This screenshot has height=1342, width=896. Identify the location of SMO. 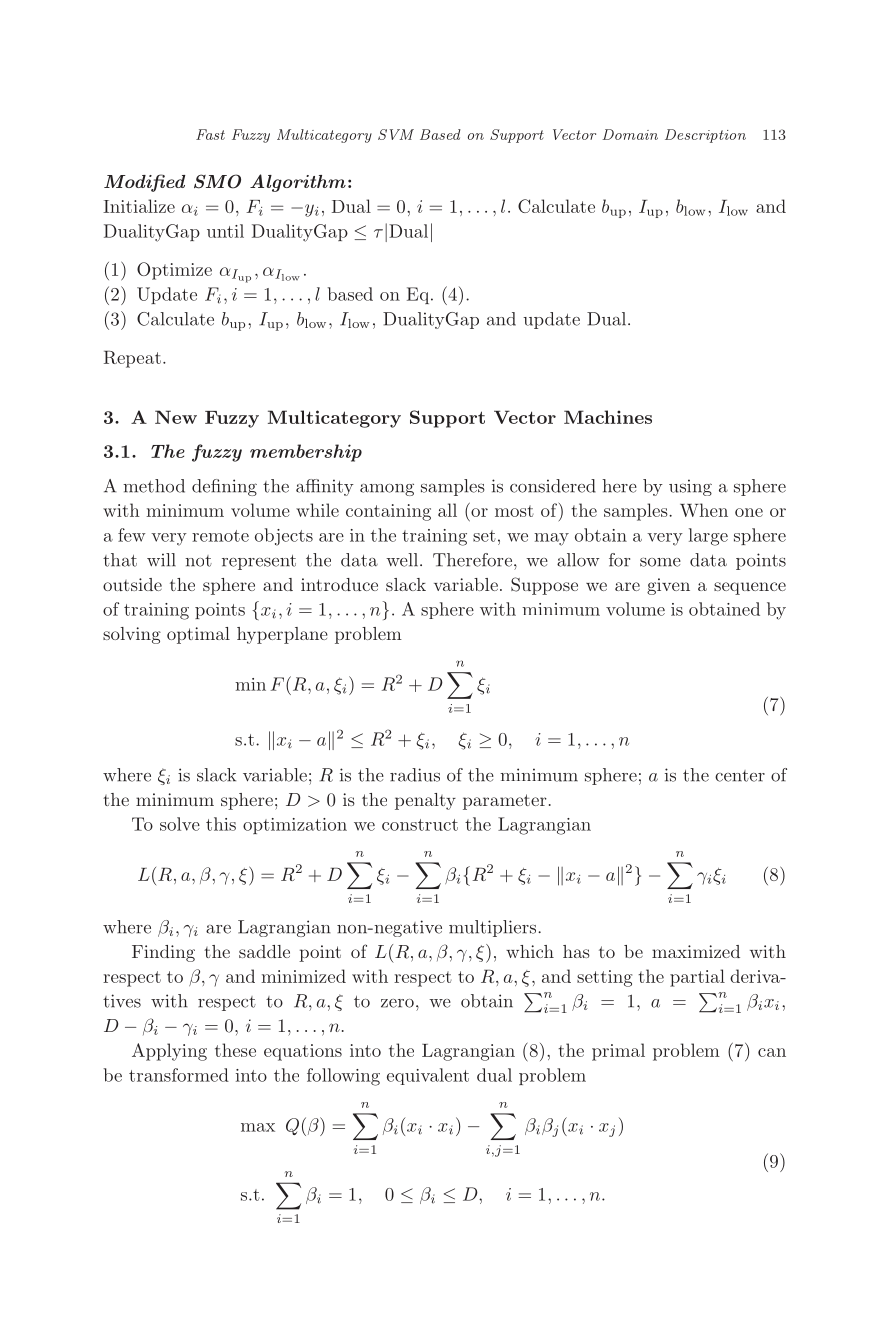
(217, 181).
